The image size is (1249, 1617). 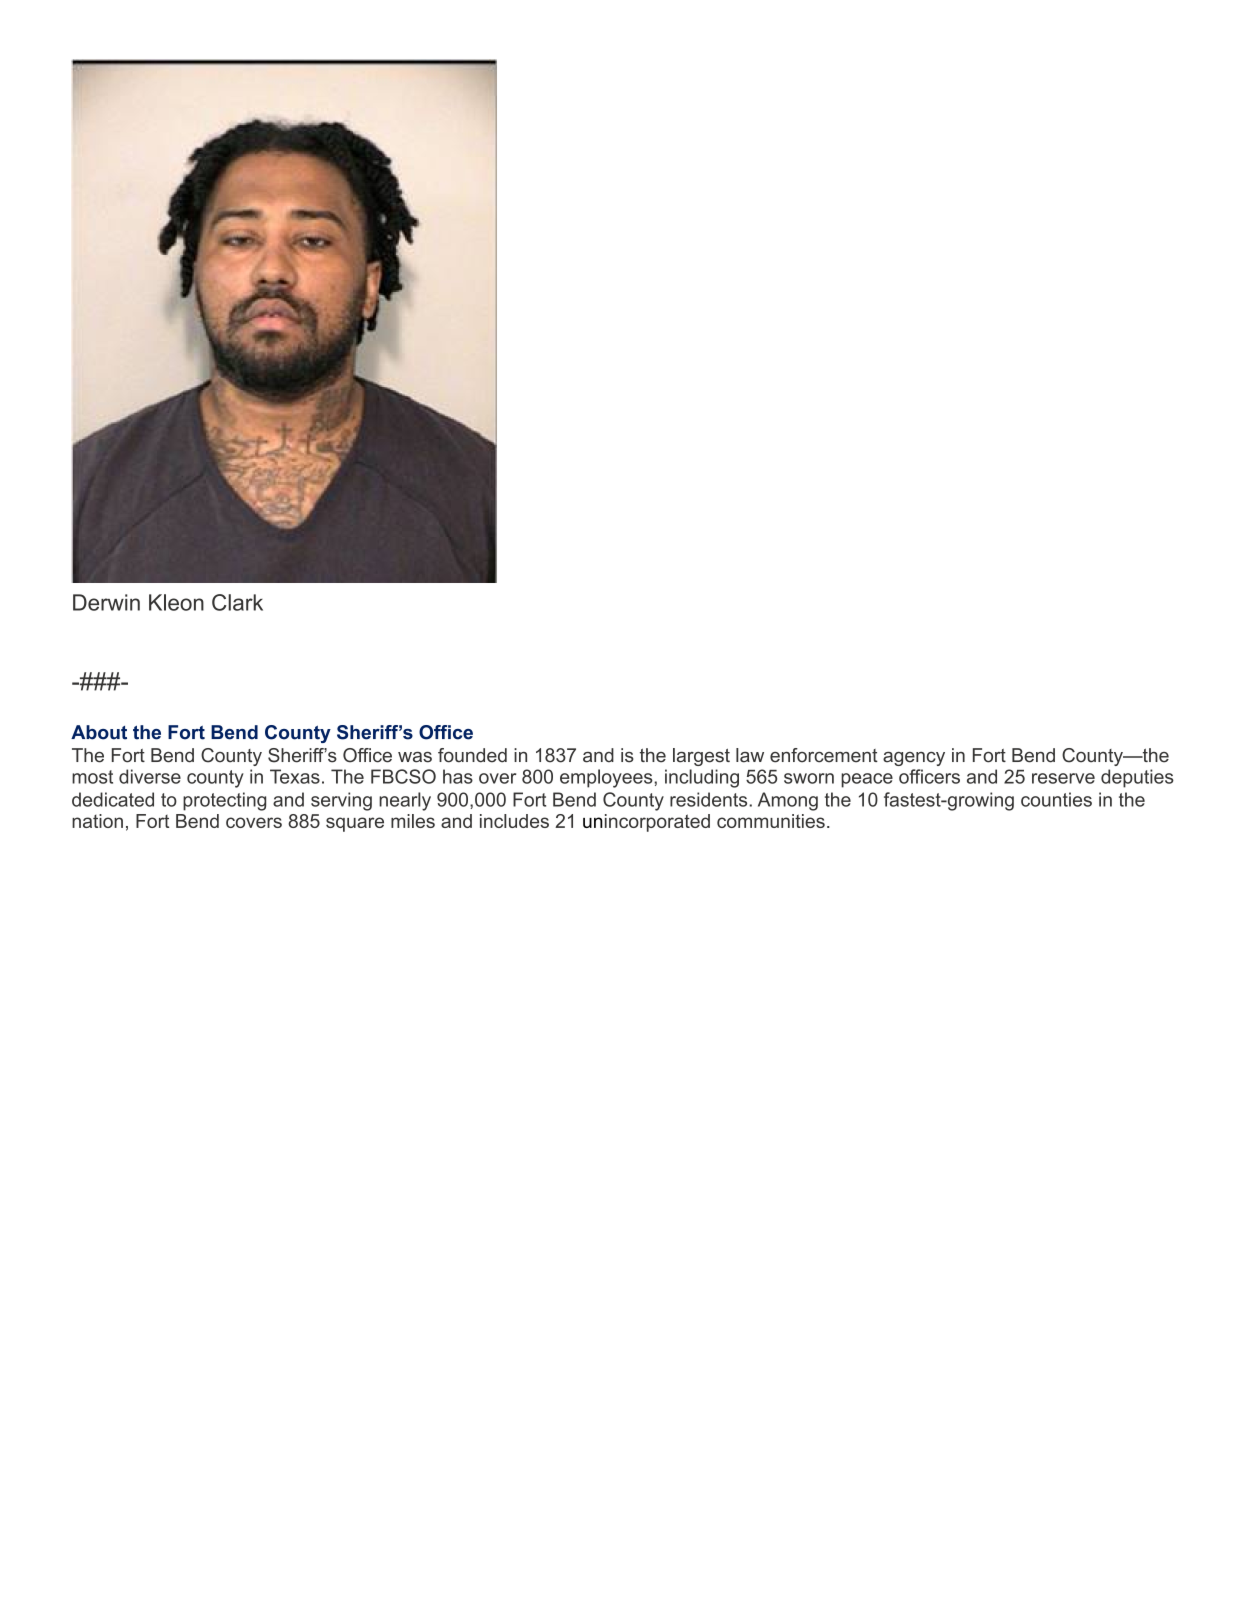 What do you see at coordinates (97, 821) in the page?
I see `nation` at bounding box center [97, 821].
